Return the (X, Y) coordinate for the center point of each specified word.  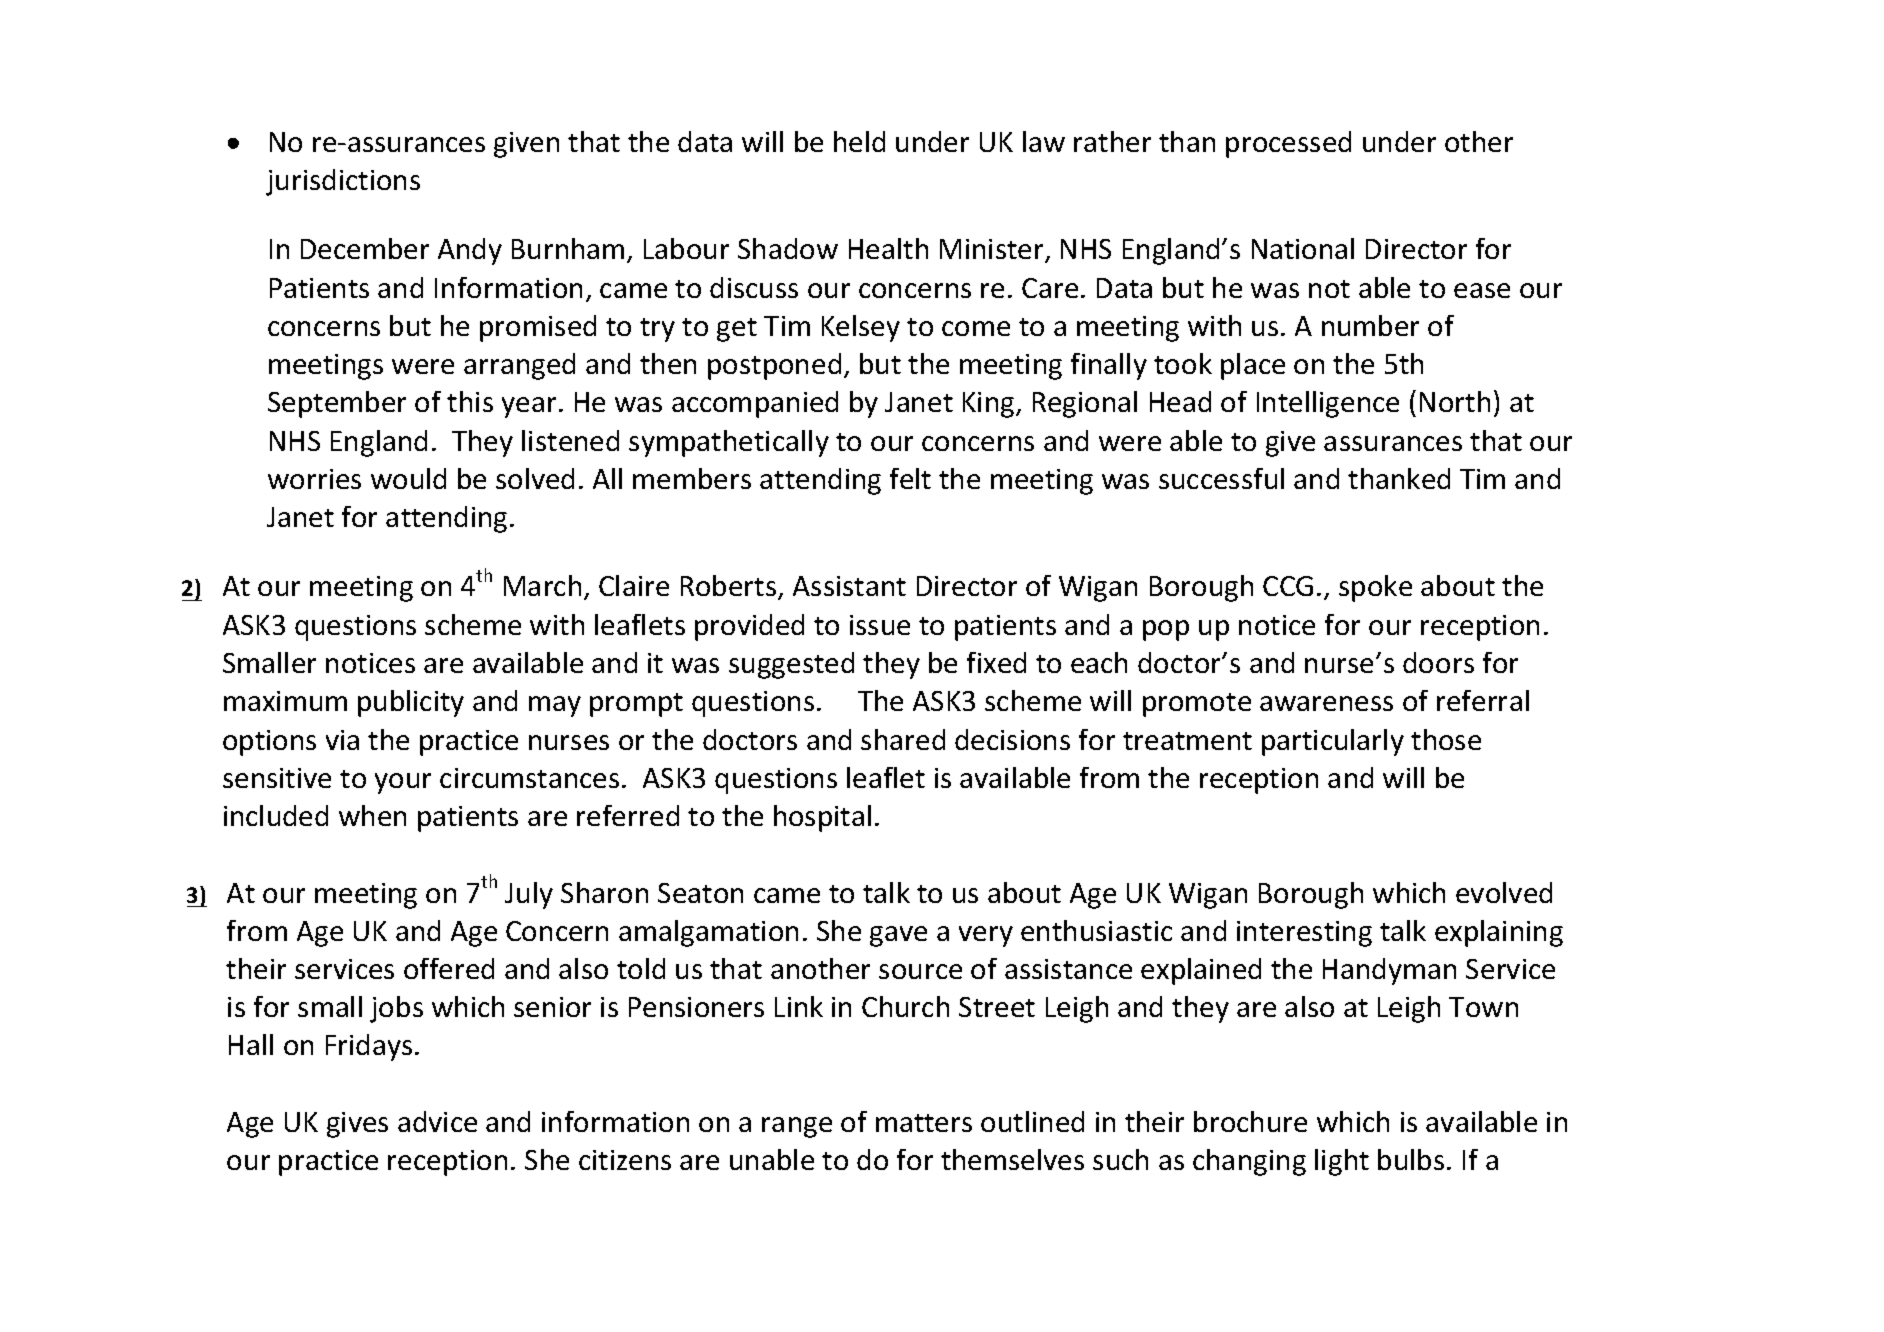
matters (924, 1123)
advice (437, 1121)
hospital (822, 818)
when (372, 815)
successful (1221, 478)
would (408, 478)
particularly (1333, 742)
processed (1288, 144)
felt (910, 478)
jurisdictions (343, 182)
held (859, 141)
